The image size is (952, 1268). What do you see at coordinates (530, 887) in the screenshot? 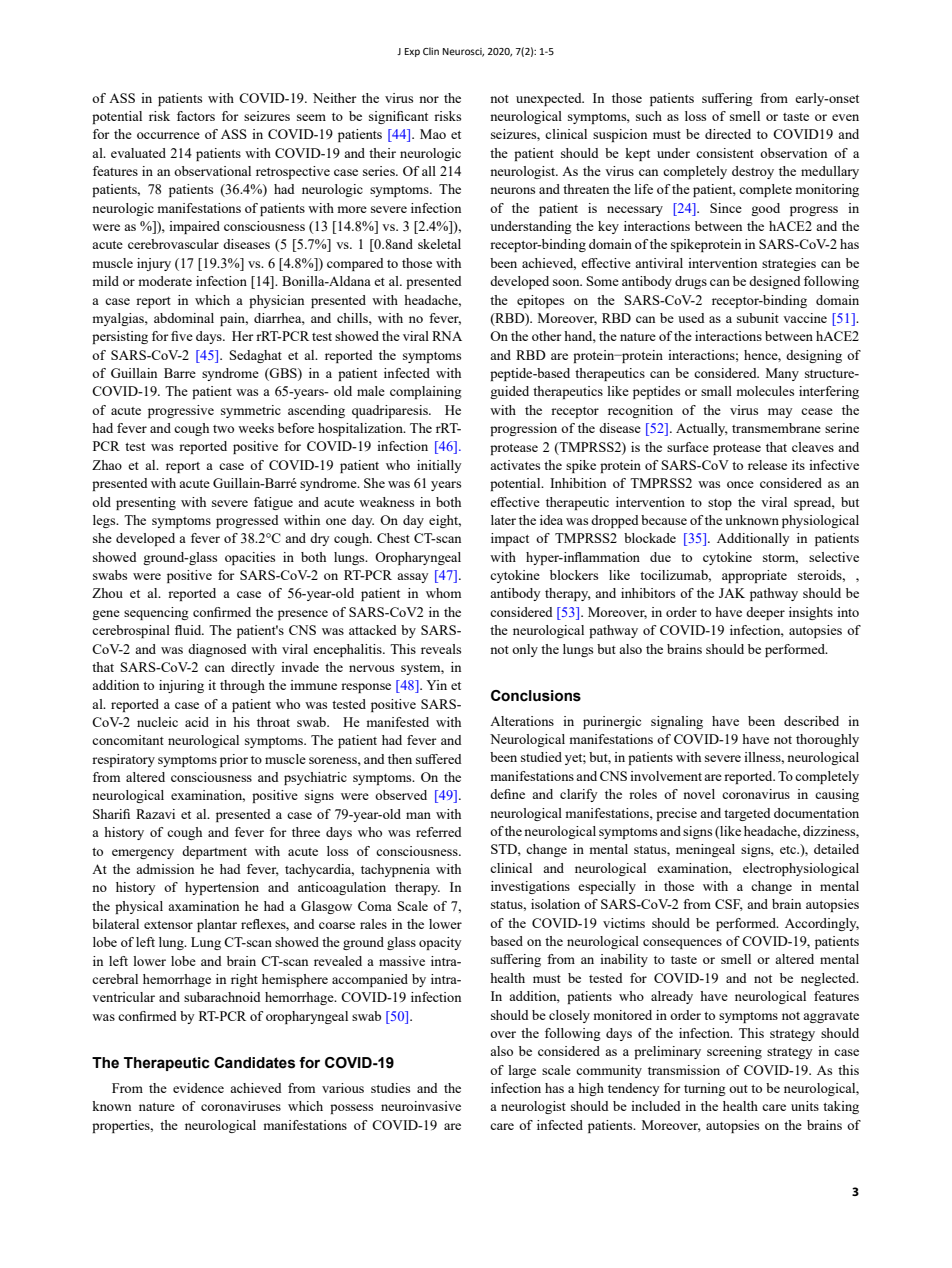
I see `investigations` at bounding box center [530, 887].
